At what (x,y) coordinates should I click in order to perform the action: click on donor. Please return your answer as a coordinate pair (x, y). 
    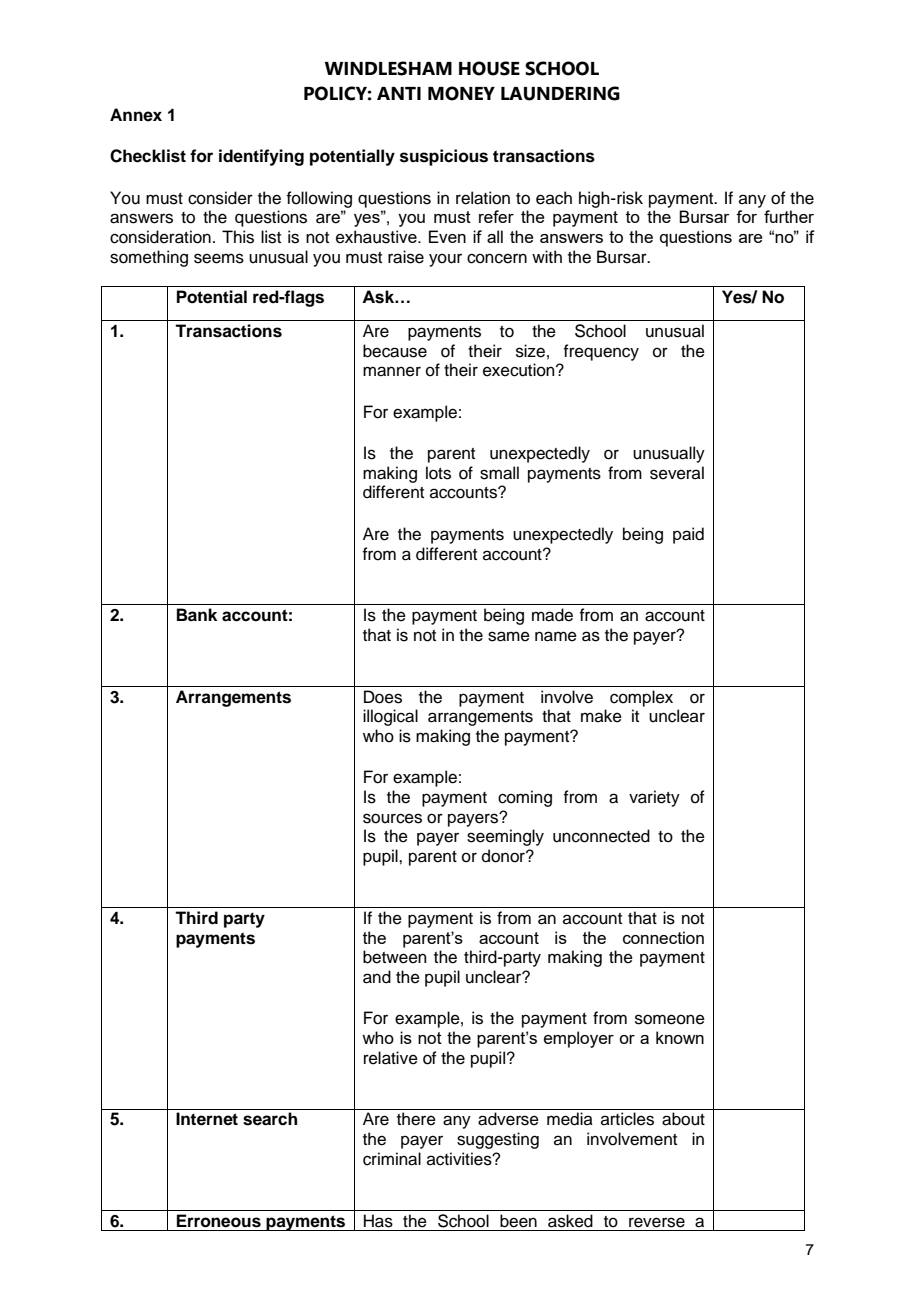
    Looking at the image, I should click on (504, 856).
